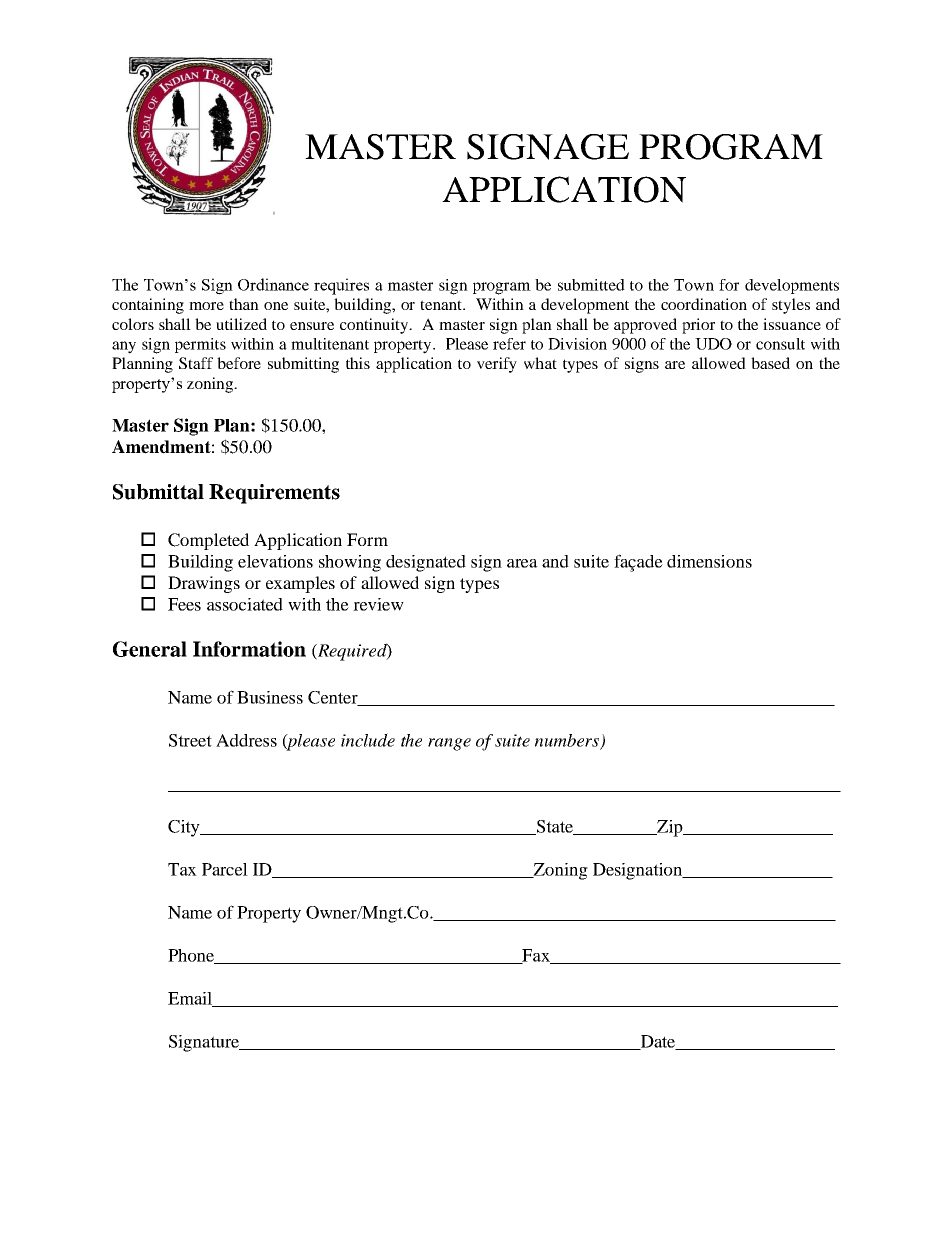 The width and height of the document is (952, 1233). Describe the element at coordinates (206, 306) in the document. I see `more` at that location.
